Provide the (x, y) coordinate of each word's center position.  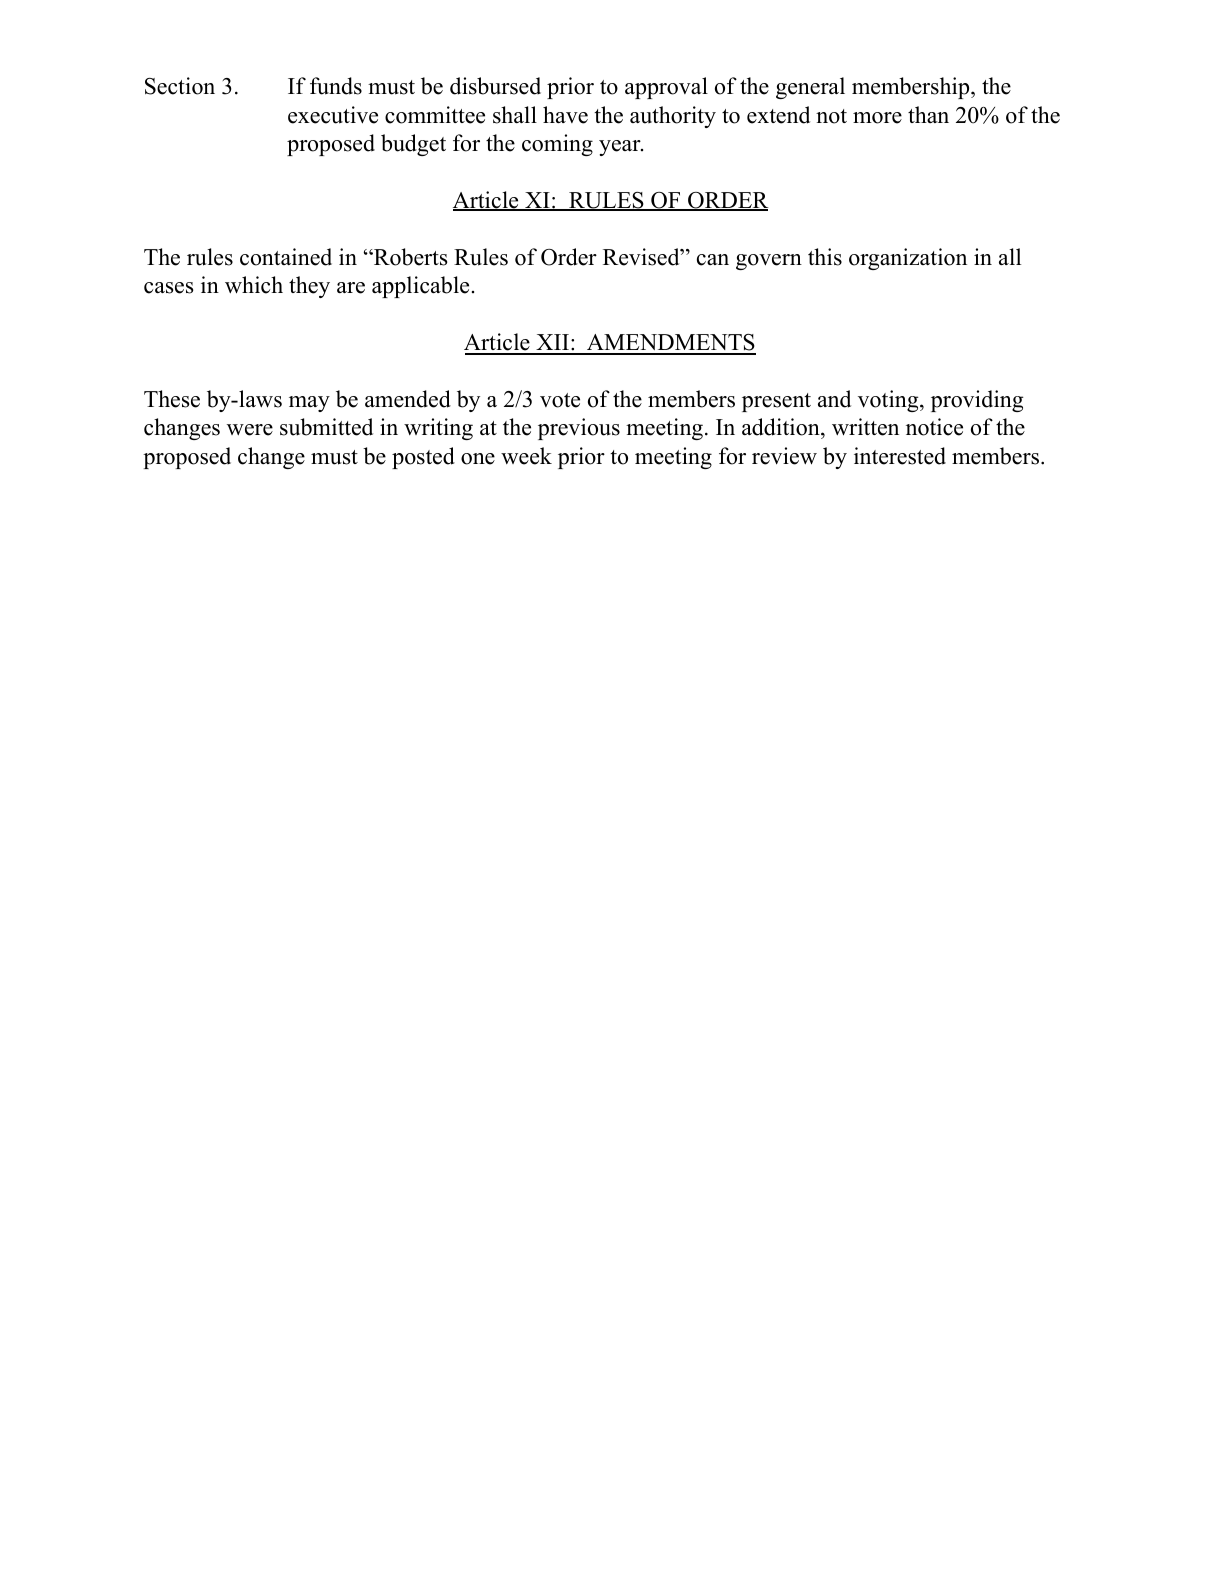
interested (900, 456)
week (526, 456)
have (565, 115)
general (810, 88)
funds (336, 86)
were (250, 430)
